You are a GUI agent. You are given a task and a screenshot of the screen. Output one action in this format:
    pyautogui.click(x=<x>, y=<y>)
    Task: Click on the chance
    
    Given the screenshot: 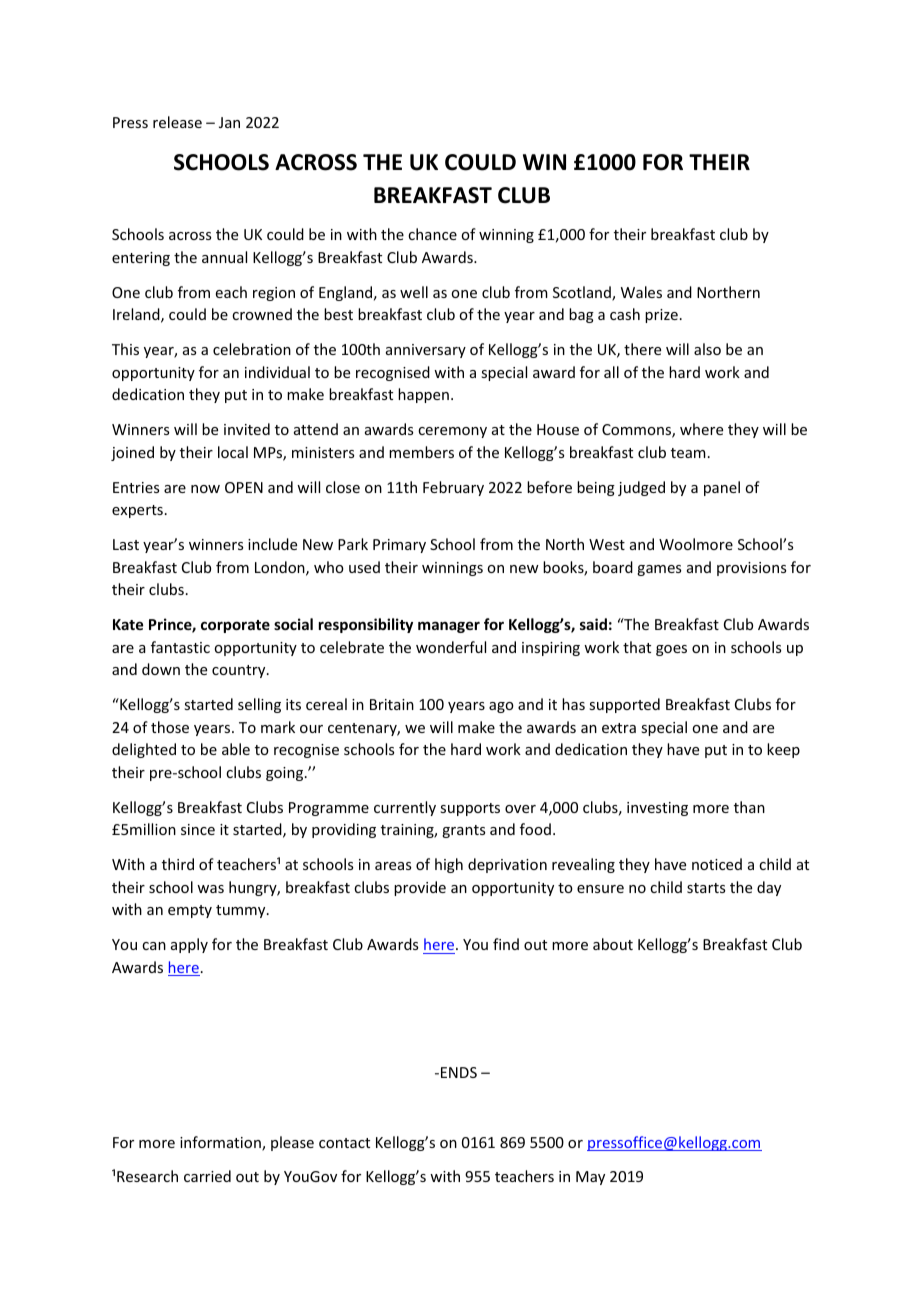 What is the action you would take?
    pyautogui.click(x=432, y=234)
